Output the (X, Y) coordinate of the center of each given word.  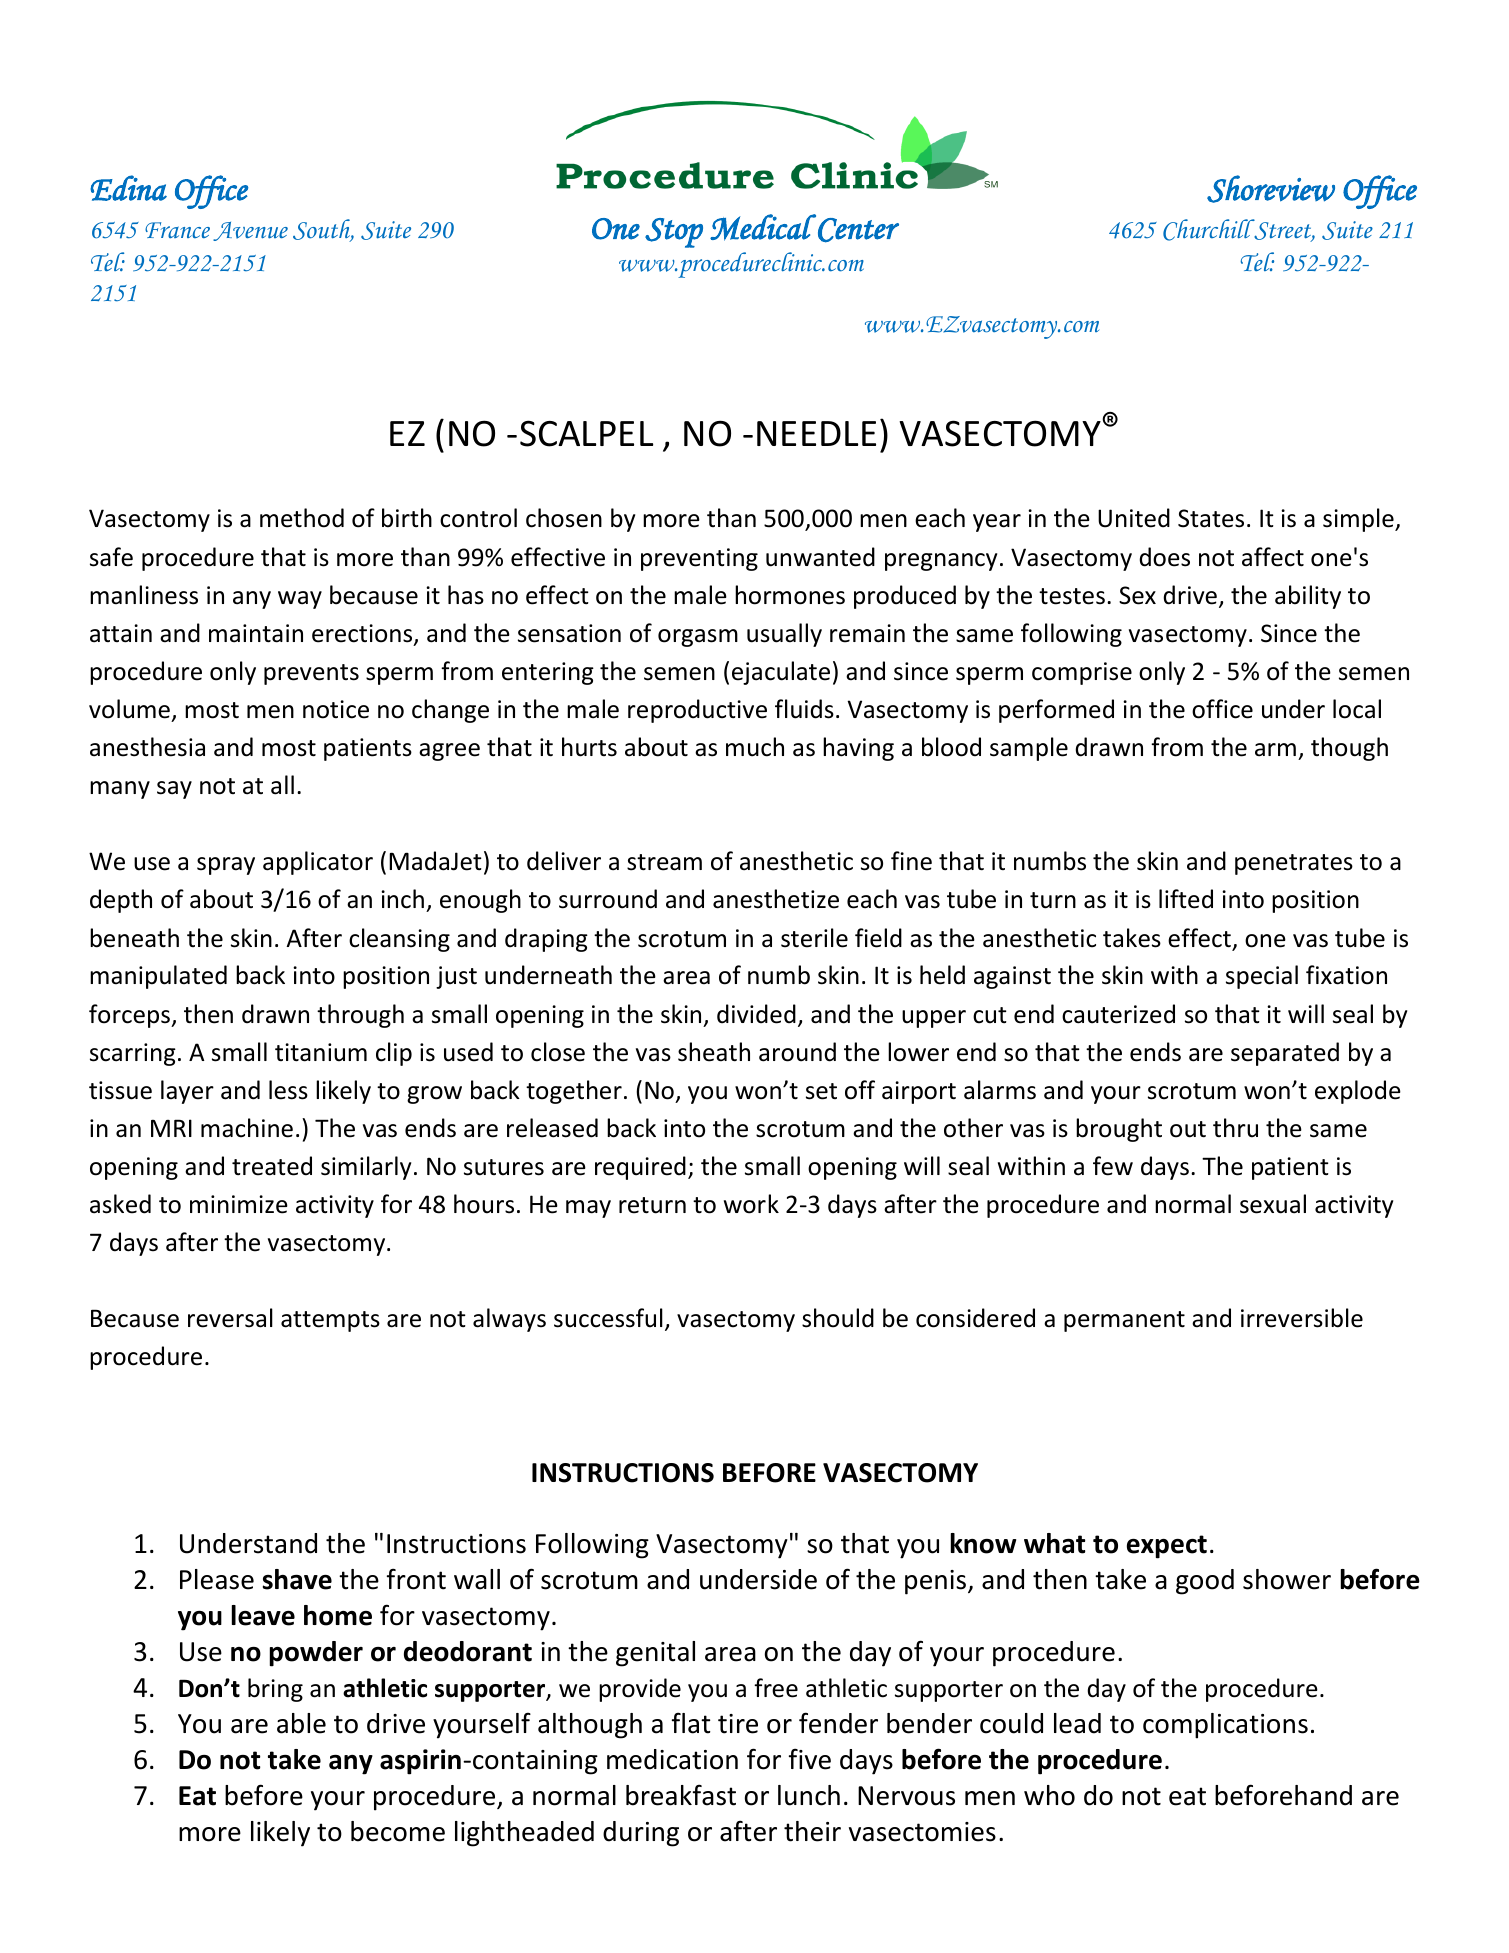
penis (937, 1582)
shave (297, 1579)
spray (226, 866)
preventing (699, 559)
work (751, 1204)
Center (858, 230)
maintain (256, 633)
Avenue (250, 231)
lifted (1186, 899)
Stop (674, 233)
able (301, 1723)
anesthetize (776, 899)
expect (1167, 1547)
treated (272, 1166)
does (1164, 557)
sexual (1273, 1204)
